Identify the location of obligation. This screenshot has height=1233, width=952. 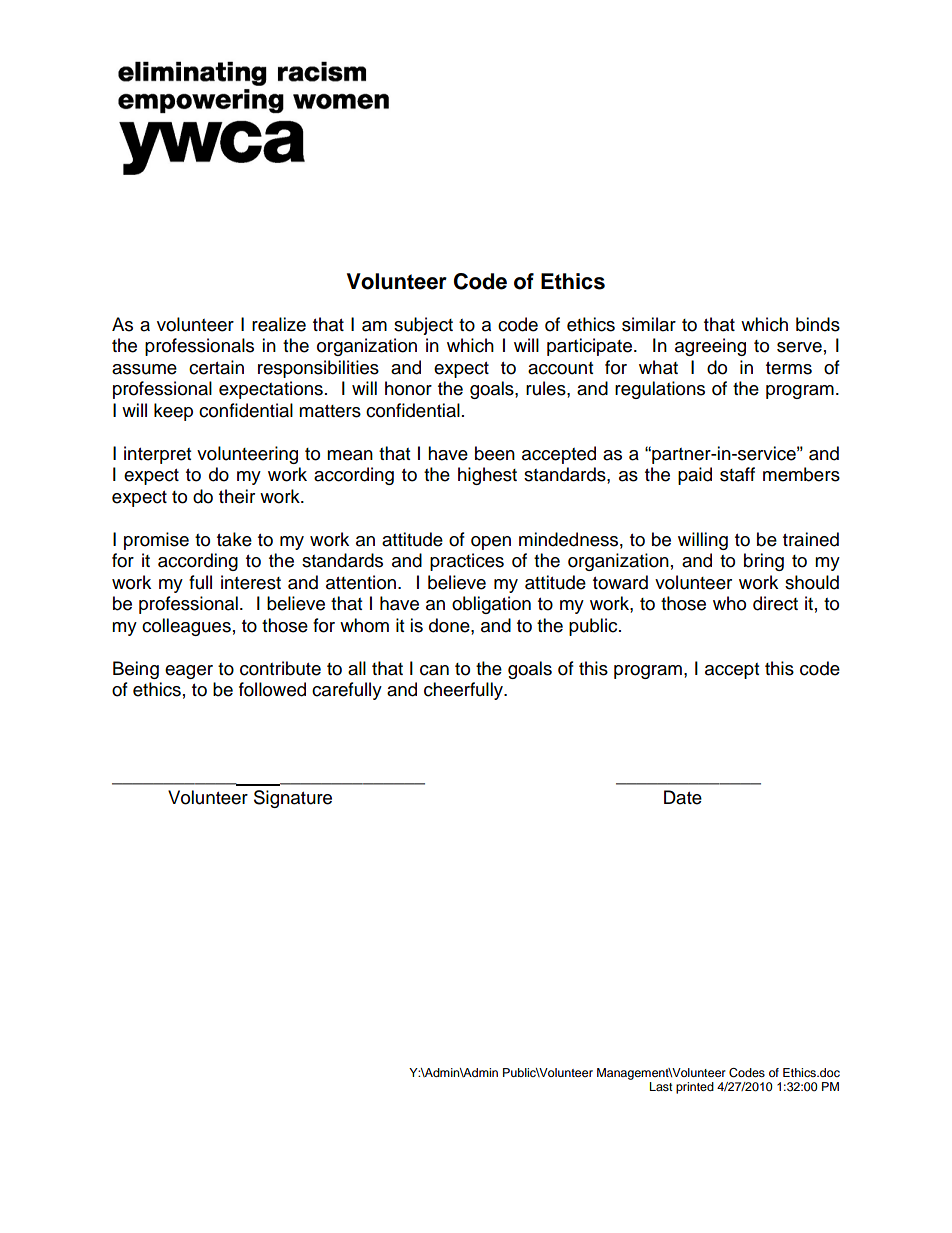
(491, 605).
